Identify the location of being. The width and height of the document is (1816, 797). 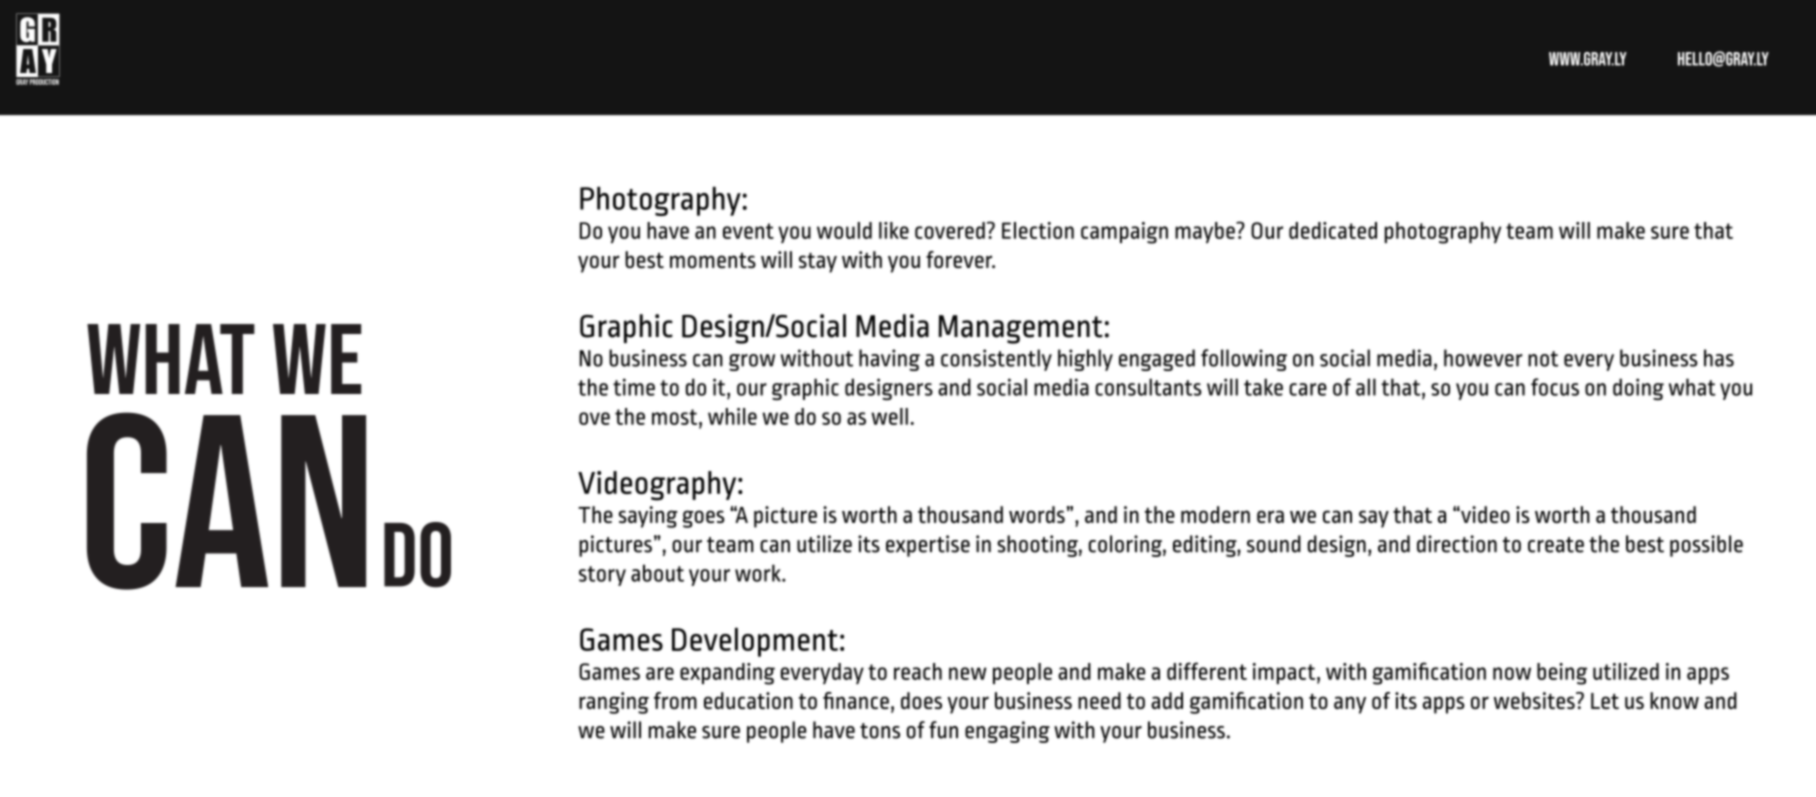
(1562, 674).
